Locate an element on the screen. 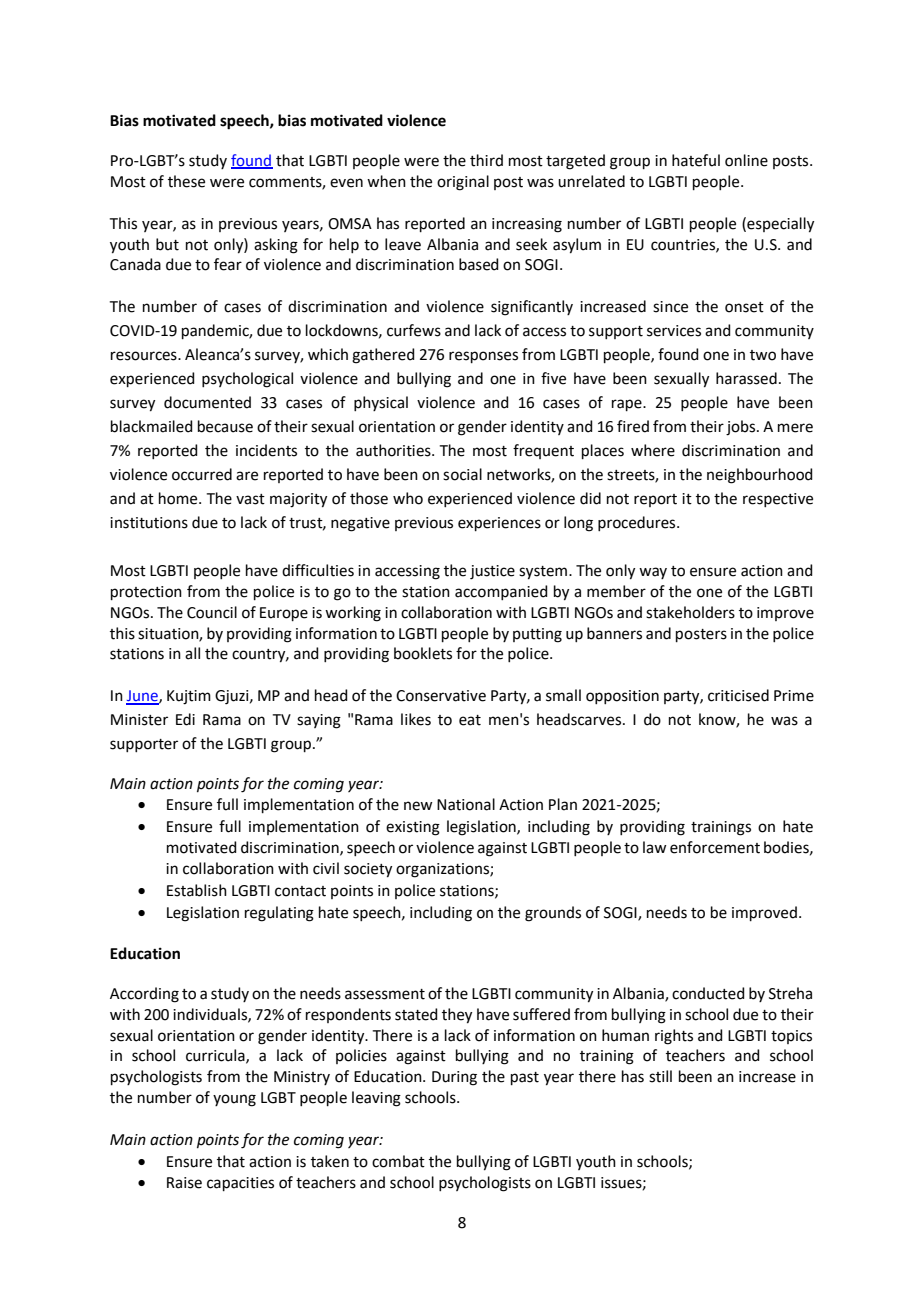 The image size is (924, 1308). enforcement is located at coordinates (715, 847).
